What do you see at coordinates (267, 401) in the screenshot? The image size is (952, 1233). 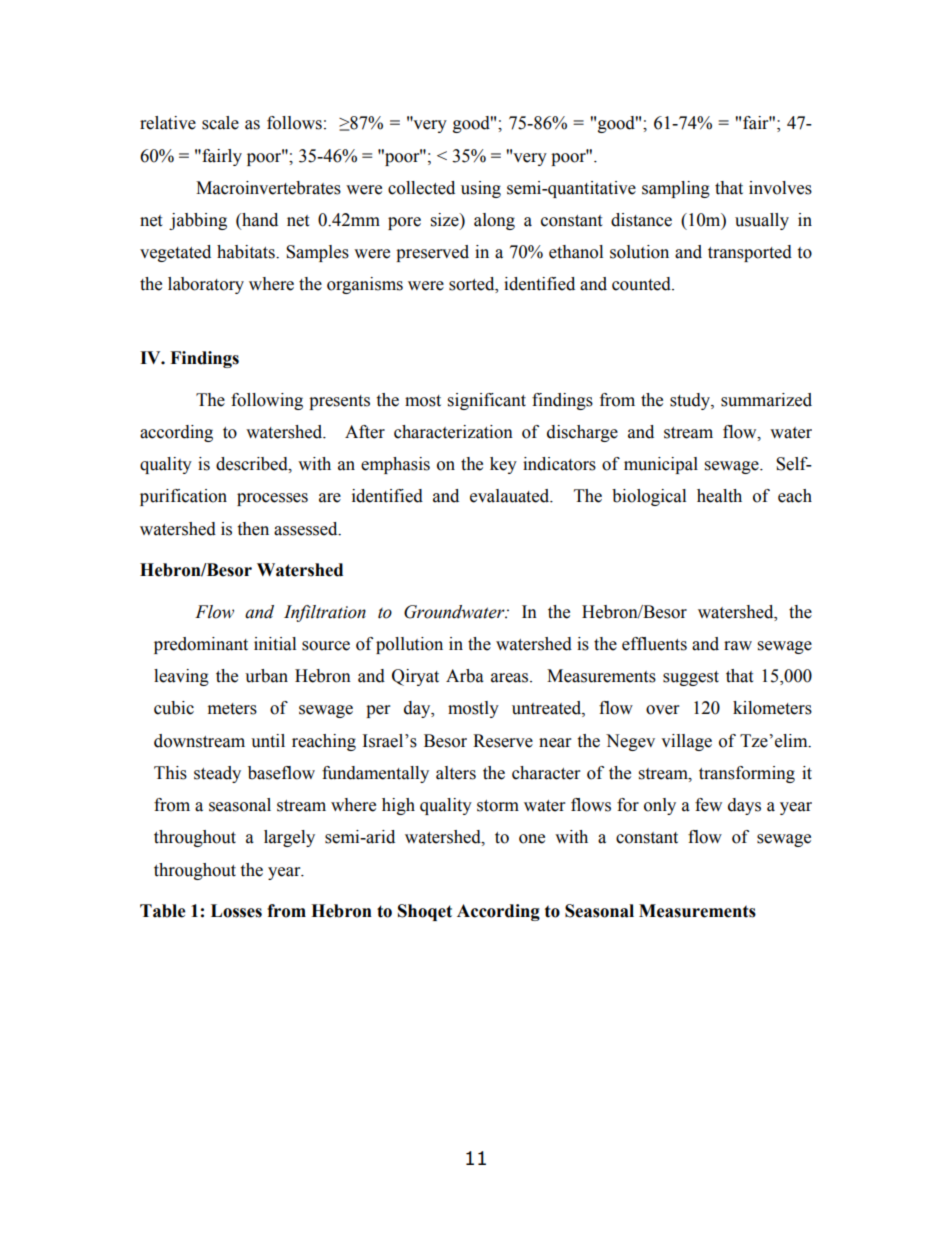 I see `following` at bounding box center [267, 401].
